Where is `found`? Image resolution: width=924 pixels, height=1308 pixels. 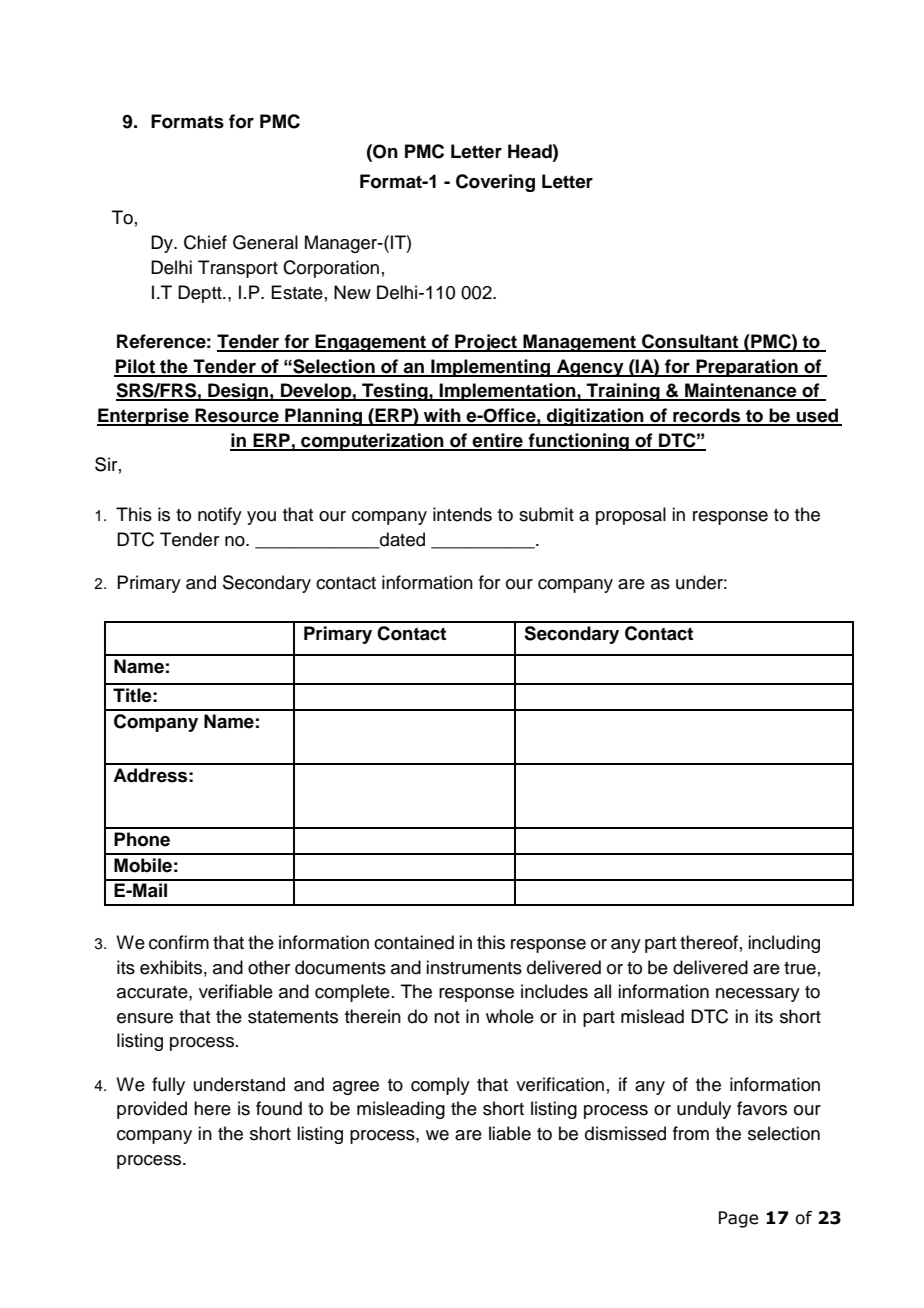 found is located at coordinates (279, 1108).
